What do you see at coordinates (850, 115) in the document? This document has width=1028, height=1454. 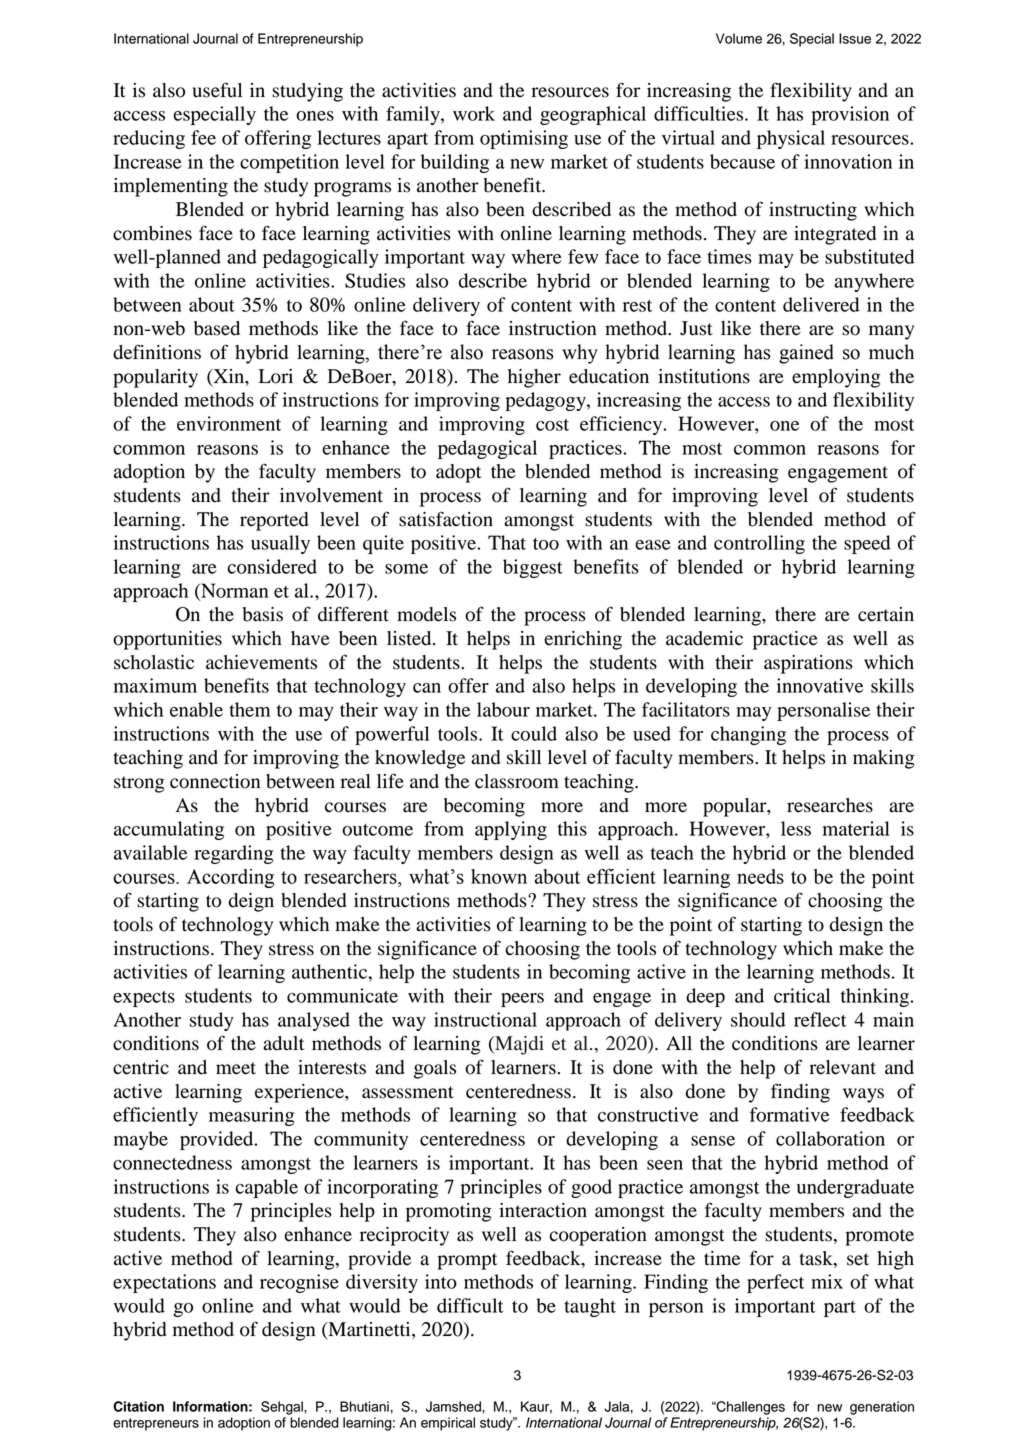 I see `provision` at bounding box center [850, 115].
